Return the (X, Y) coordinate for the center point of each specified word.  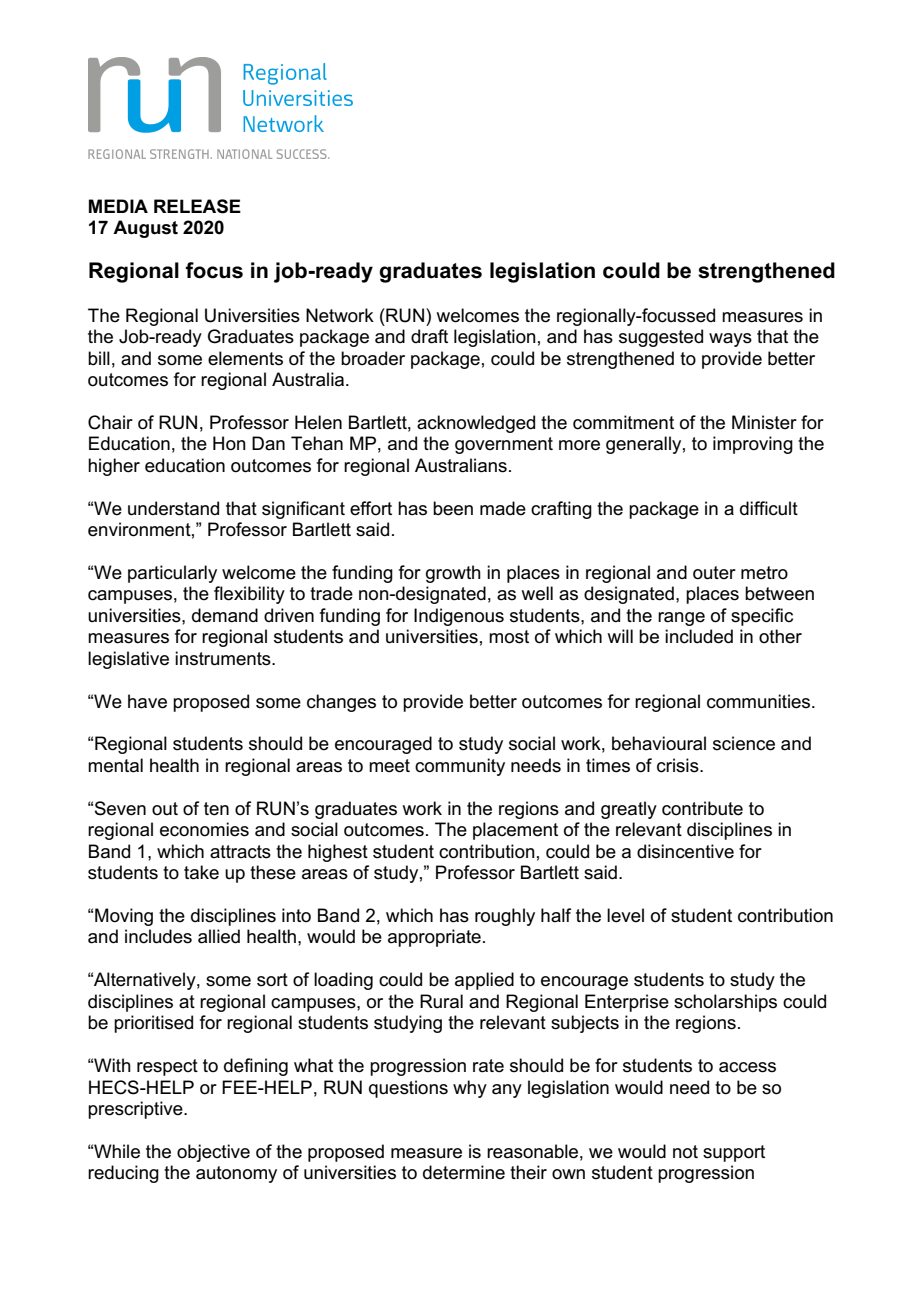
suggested (661, 338)
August (145, 229)
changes (341, 703)
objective (213, 1153)
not (685, 1152)
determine (464, 1172)
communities (760, 701)
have (147, 701)
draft (429, 336)
